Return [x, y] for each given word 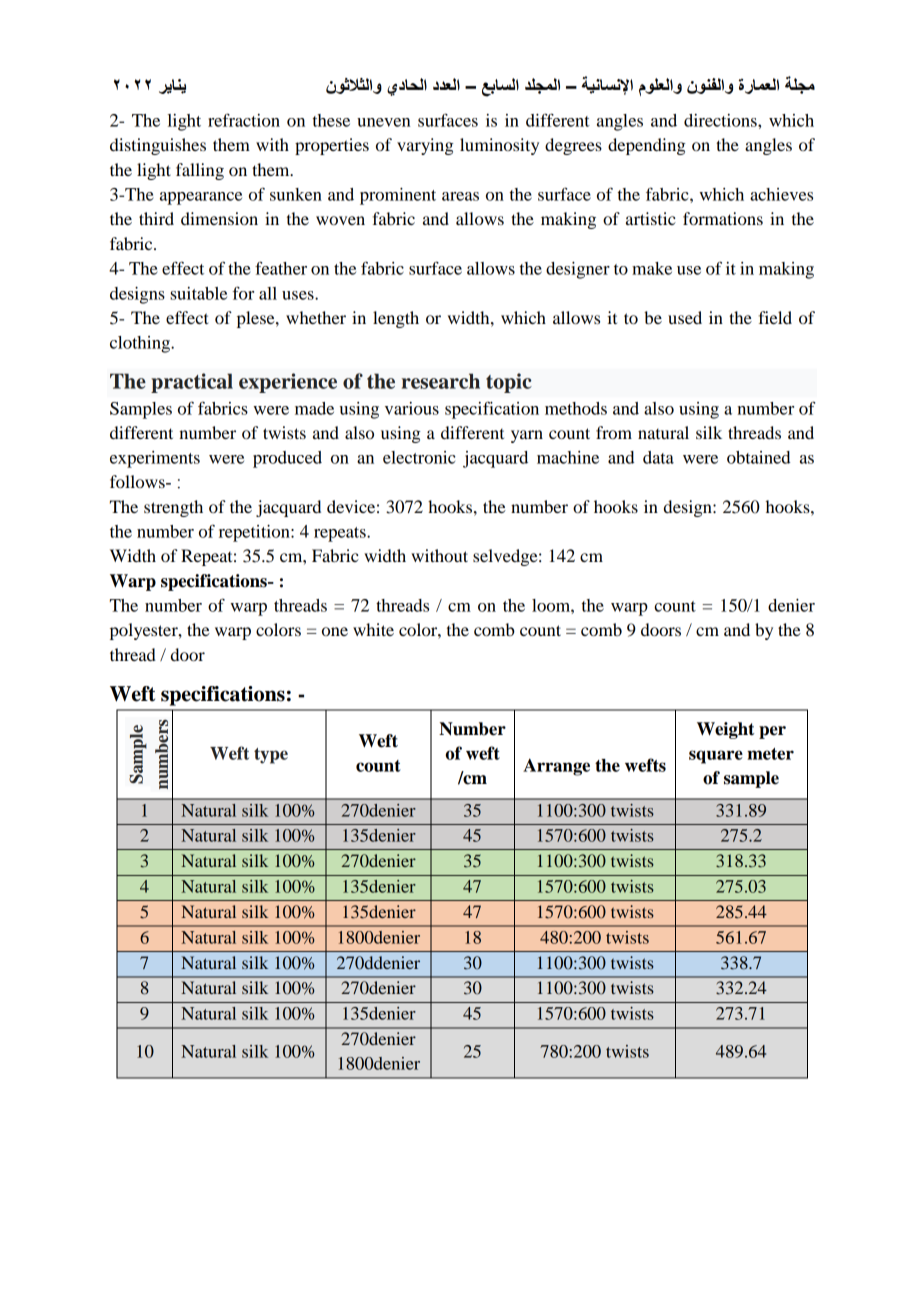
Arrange [556, 767]
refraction [244, 120]
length [396, 319]
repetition [255, 533]
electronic [419, 457]
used [685, 317]
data [658, 457]
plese [257, 319]
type [271, 756]
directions [721, 120]
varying [425, 146]
